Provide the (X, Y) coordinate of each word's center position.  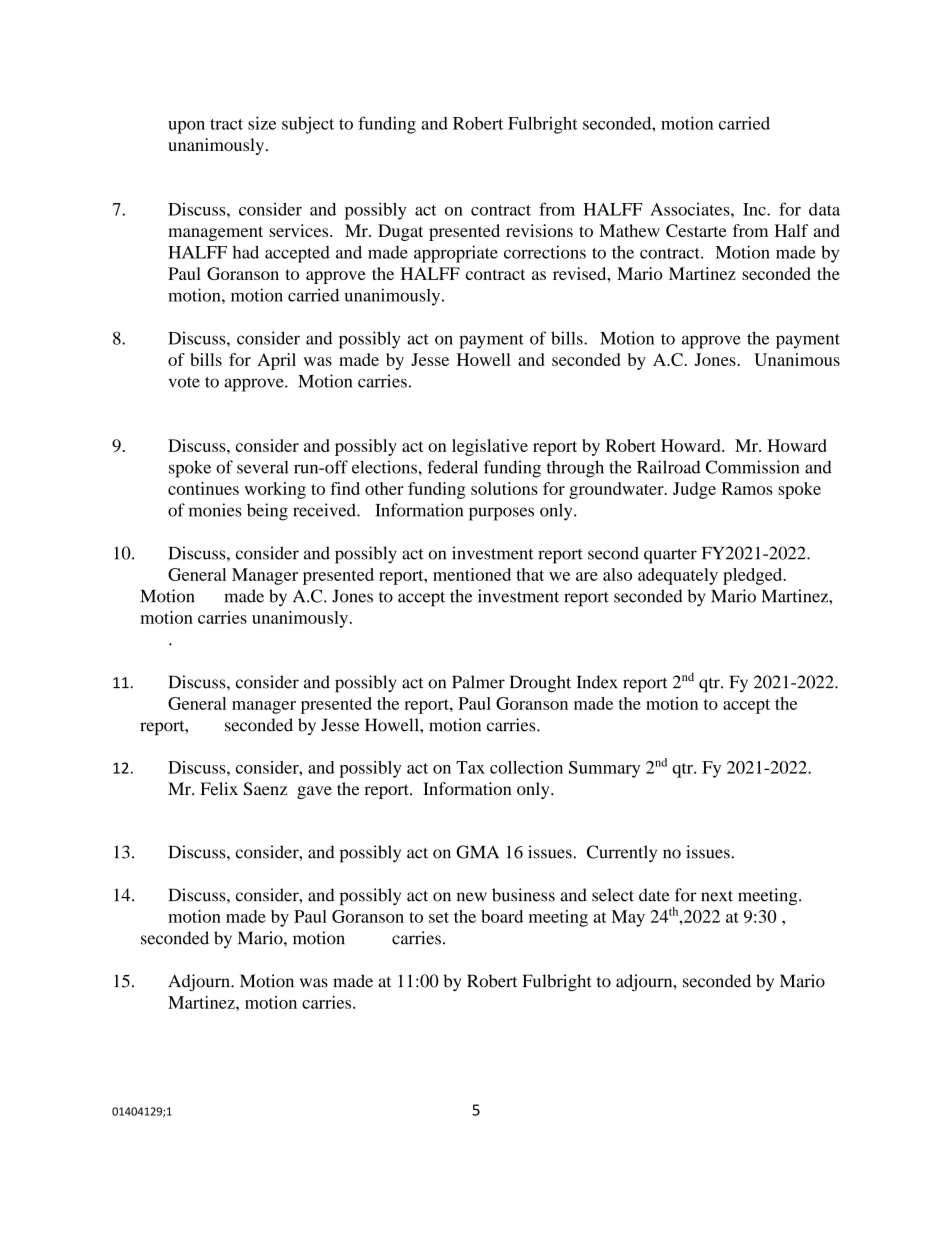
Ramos (747, 488)
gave (314, 792)
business (523, 895)
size (262, 123)
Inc (755, 209)
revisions (539, 230)
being (267, 512)
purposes (501, 514)
